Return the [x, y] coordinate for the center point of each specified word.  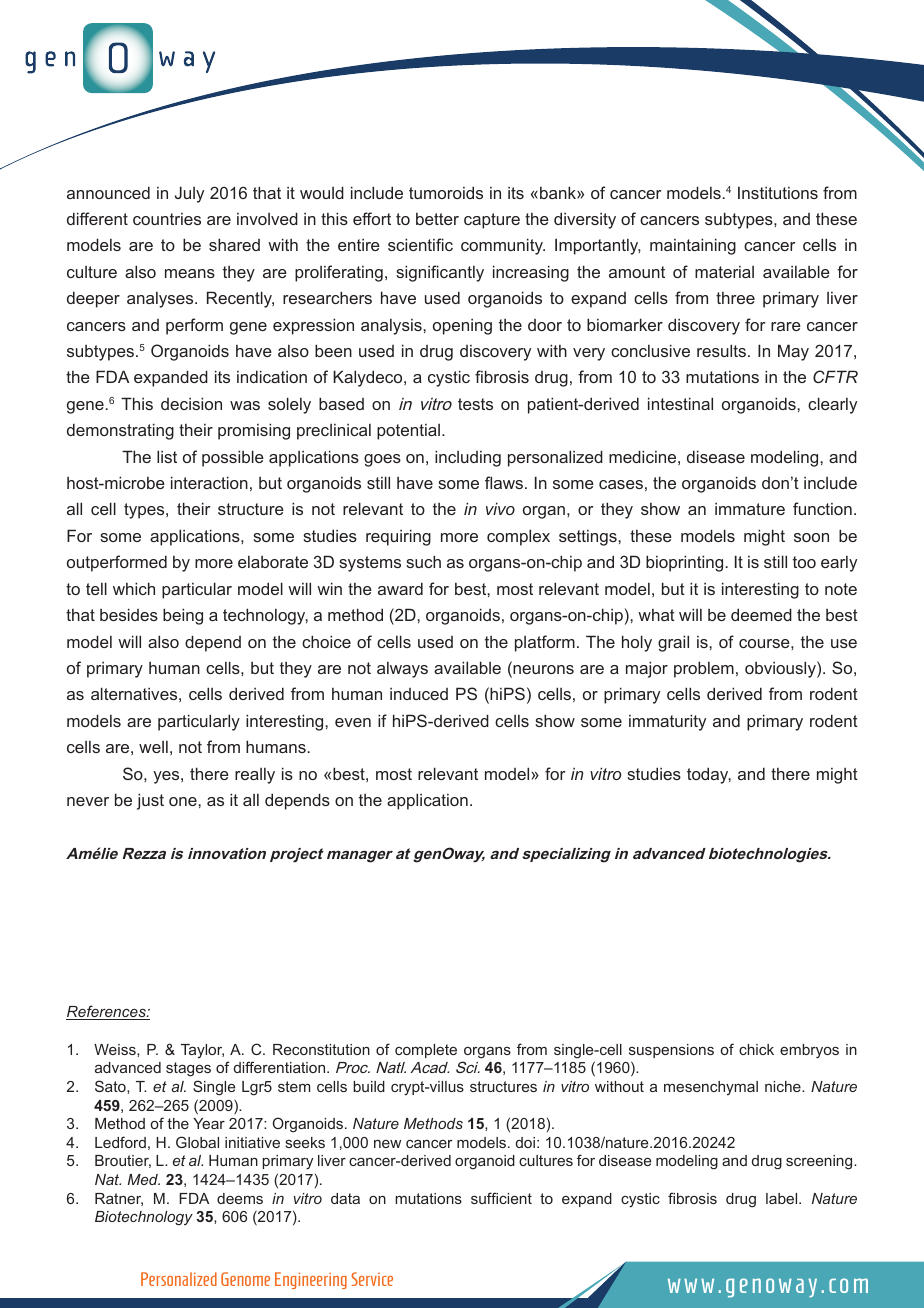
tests [475, 404]
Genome [245, 1279]
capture [492, 221]
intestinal [680, 403]
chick [756, 1049]
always [402, 670]
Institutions [778, 193]
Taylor [202, 1051]
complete [426, 1051]
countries [167, 219]
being [183, 616]
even [353, 722]
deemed [761, 614]
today [709, 775]
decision [191, 403]
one [184, 801]
